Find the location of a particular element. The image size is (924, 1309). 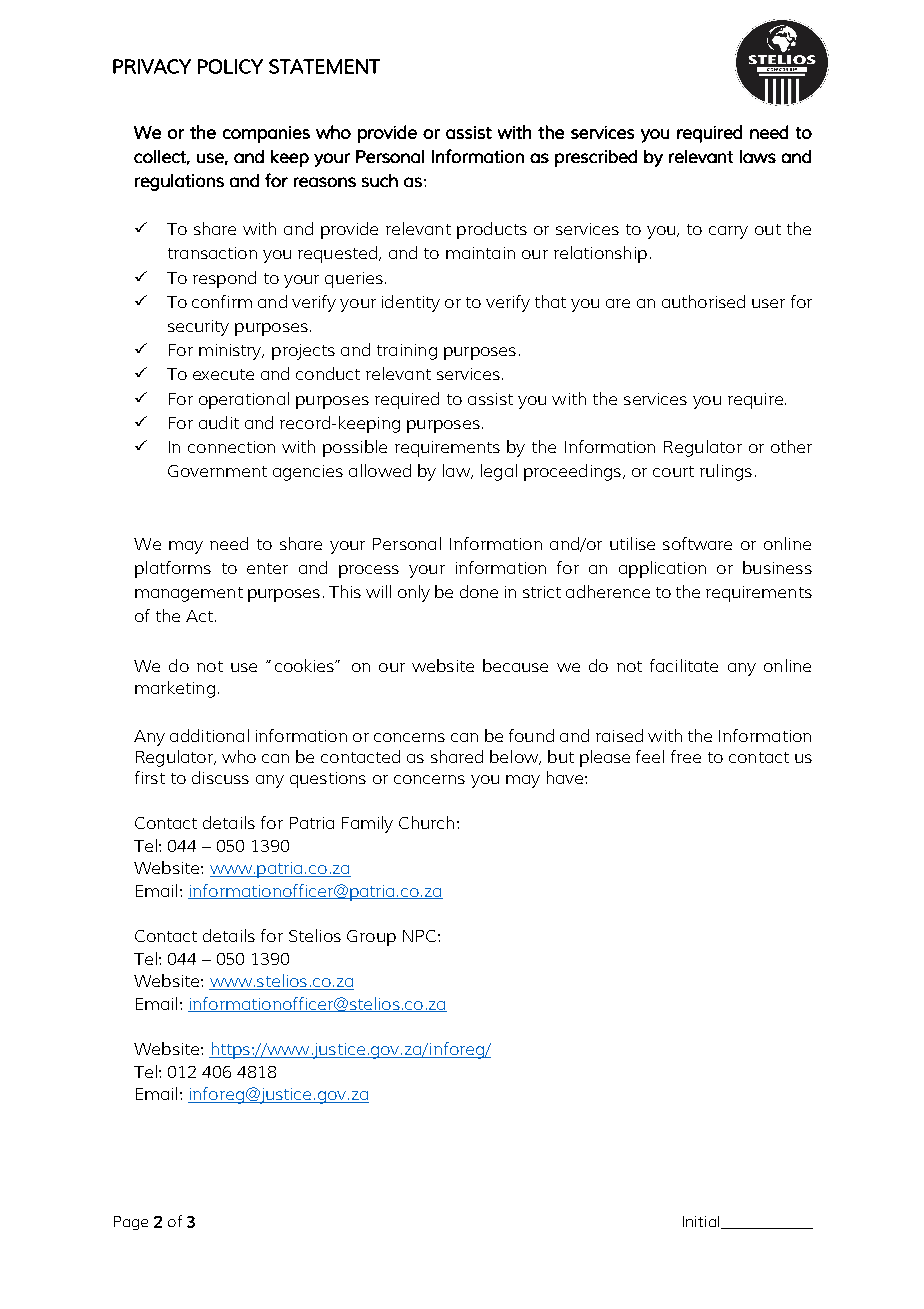

rulings is located at coordinates (726, 472).
